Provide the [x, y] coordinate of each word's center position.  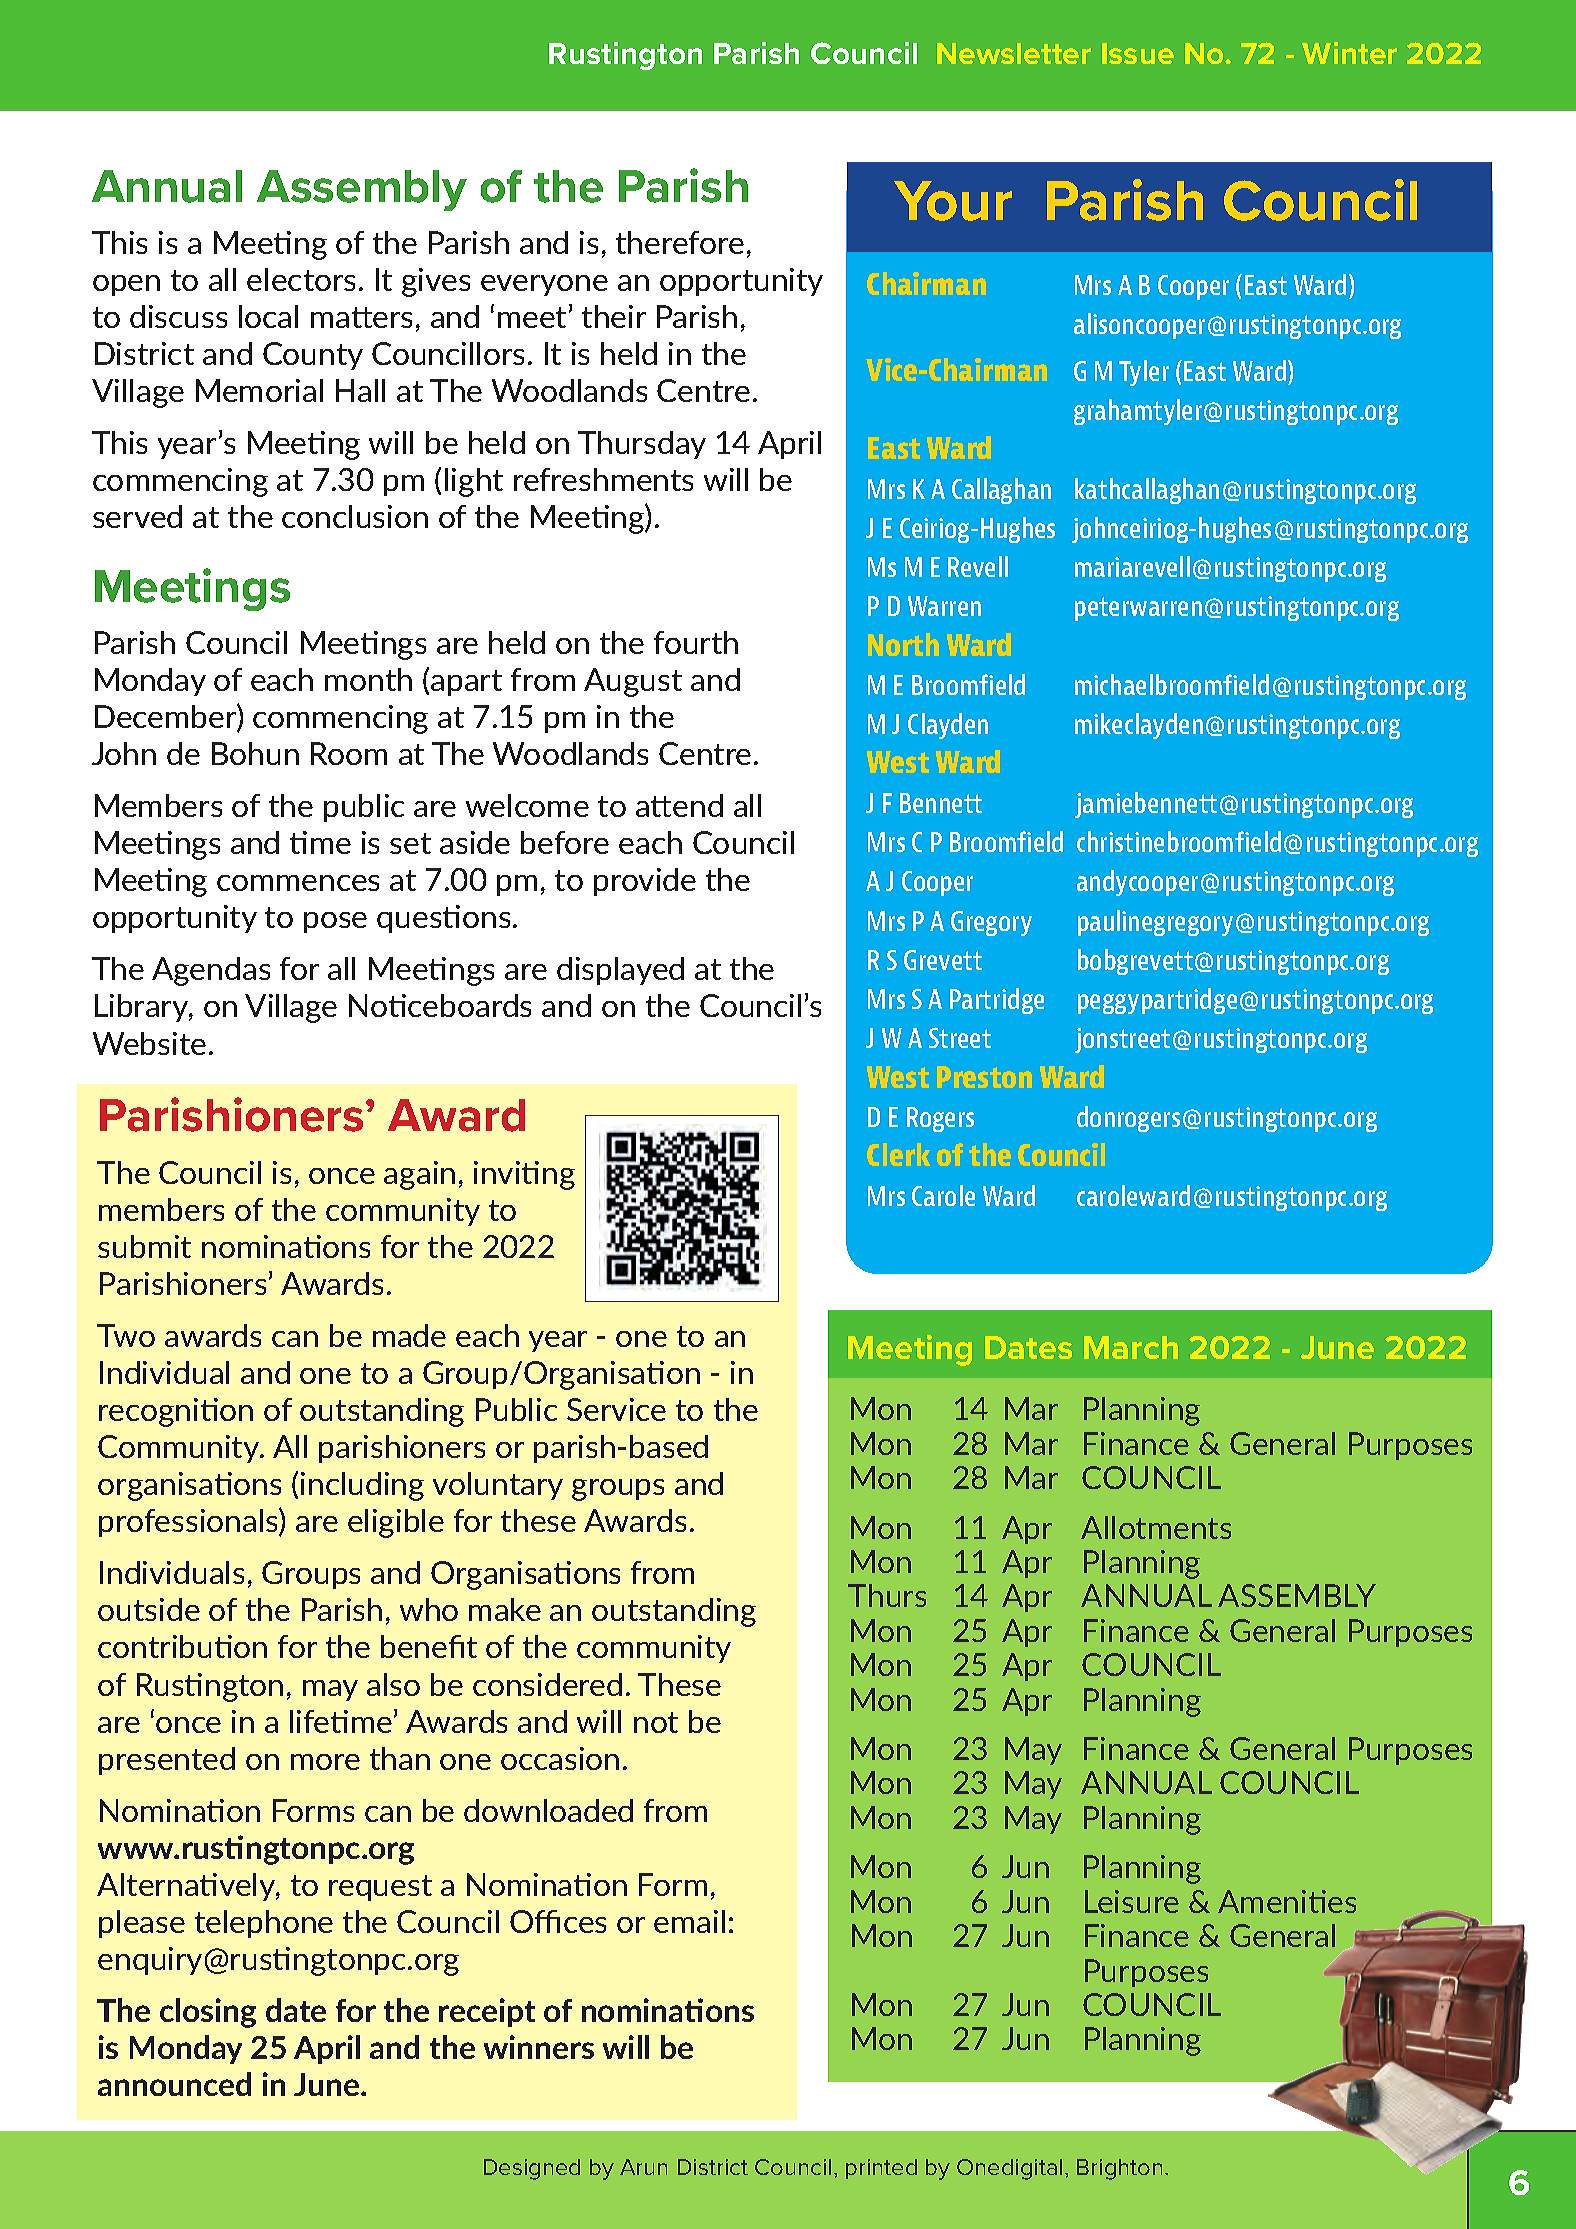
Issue [1138, 53]
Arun [643, 2167]
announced [174, 2084]
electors [301, 279]
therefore [680, 242]
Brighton [1119, 2169]
